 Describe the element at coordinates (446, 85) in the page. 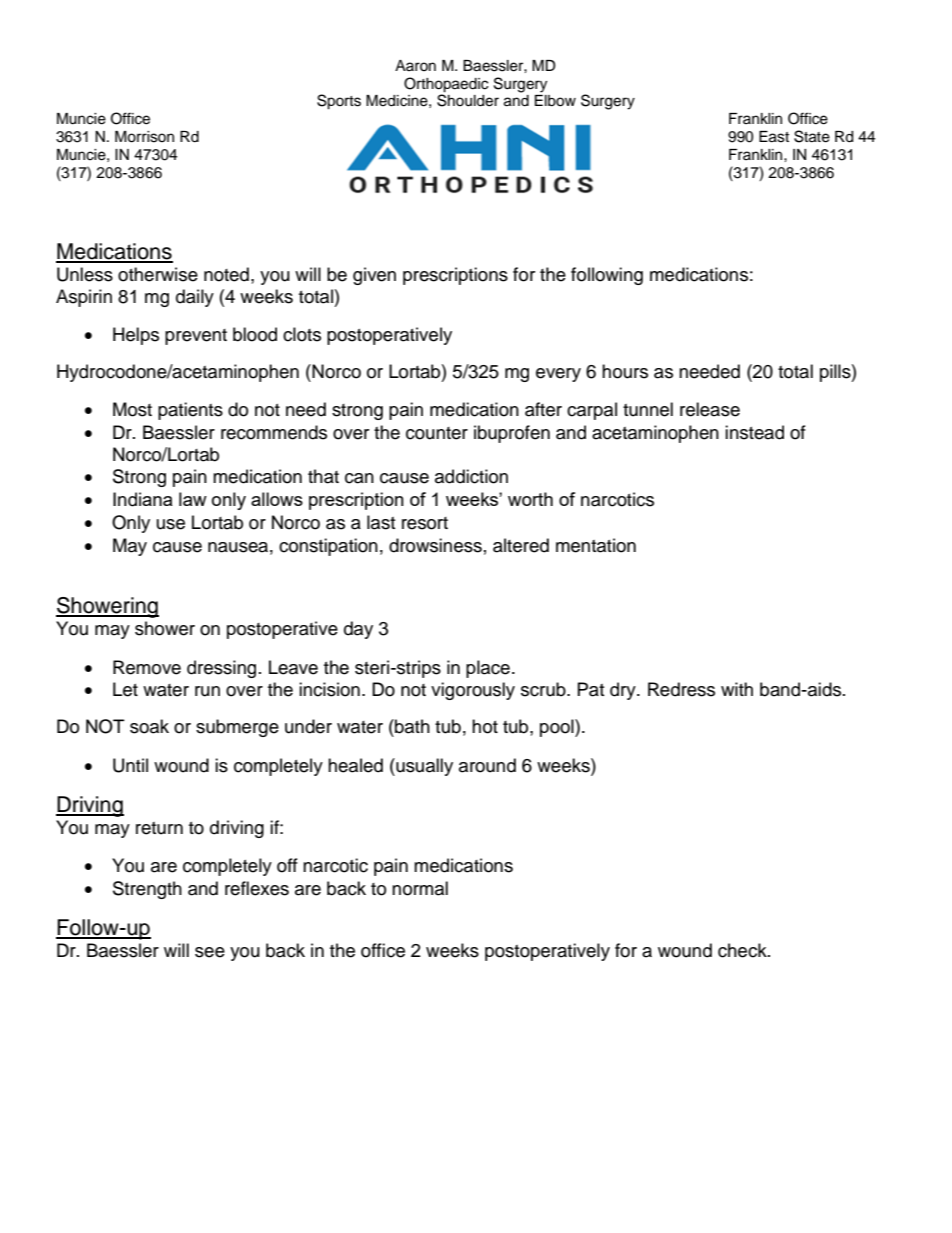

I see `Orthopaedic` at that location.
